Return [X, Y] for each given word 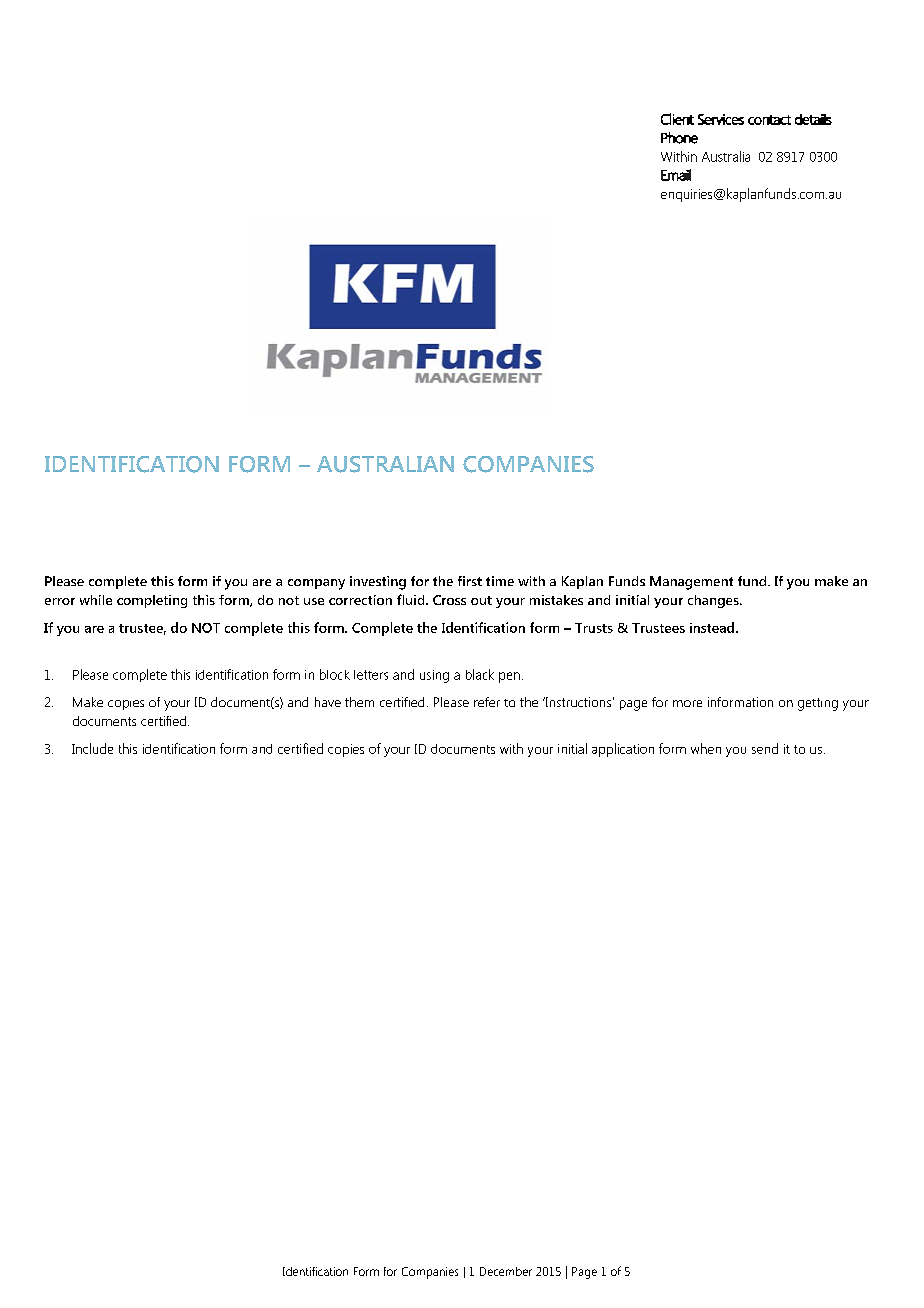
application [623, 750]
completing [152, 601]
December [506, 1271]
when [706, 748]
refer [487, 702]
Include [92, 748]
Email [676, 175]
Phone [679, 138]
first [470, 581]
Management [691, 583]
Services [721, 119]
